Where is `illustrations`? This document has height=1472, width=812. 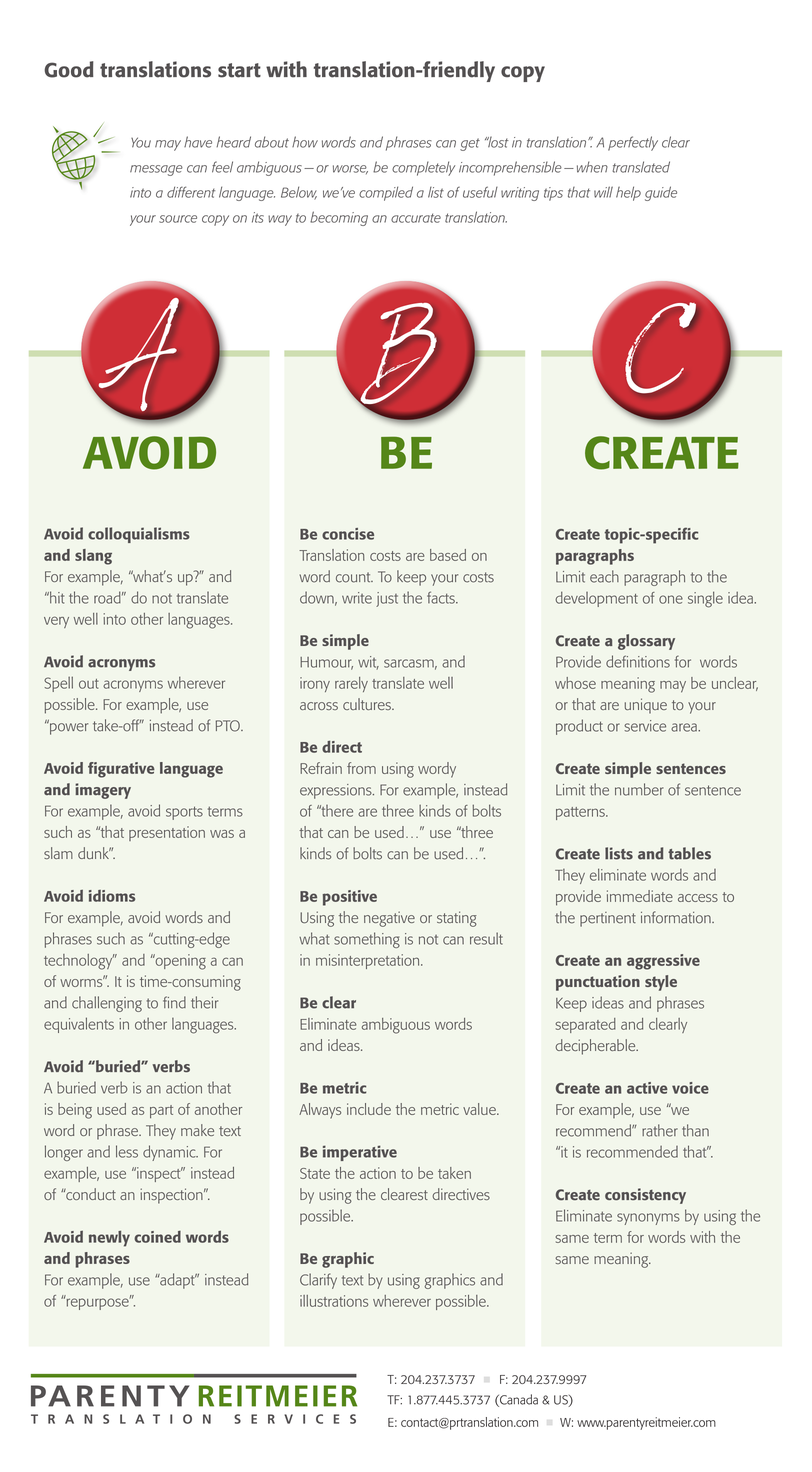
illustrations is located at coordinates (334, 1301).
